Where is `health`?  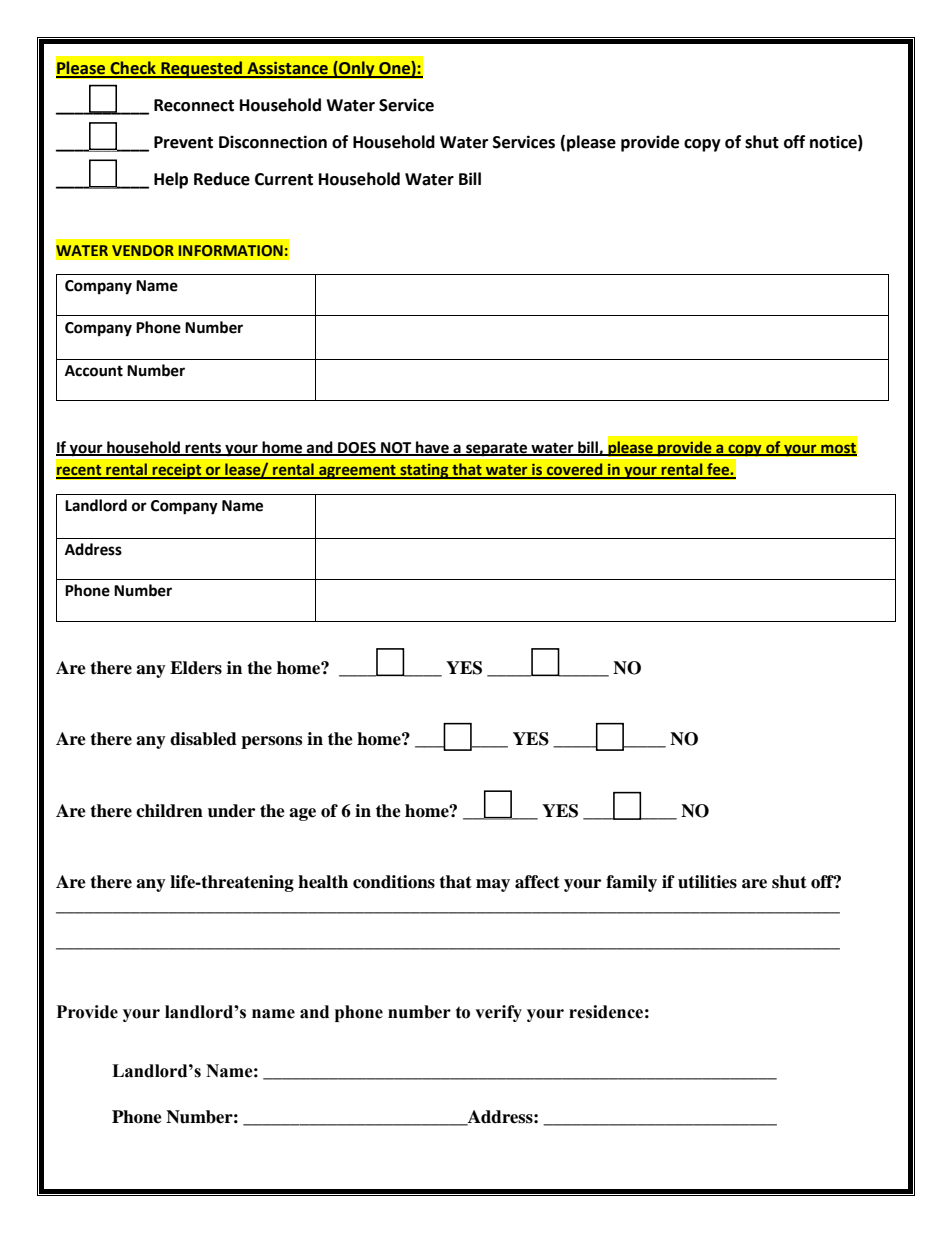
health is located at coordinates (323, 882).
